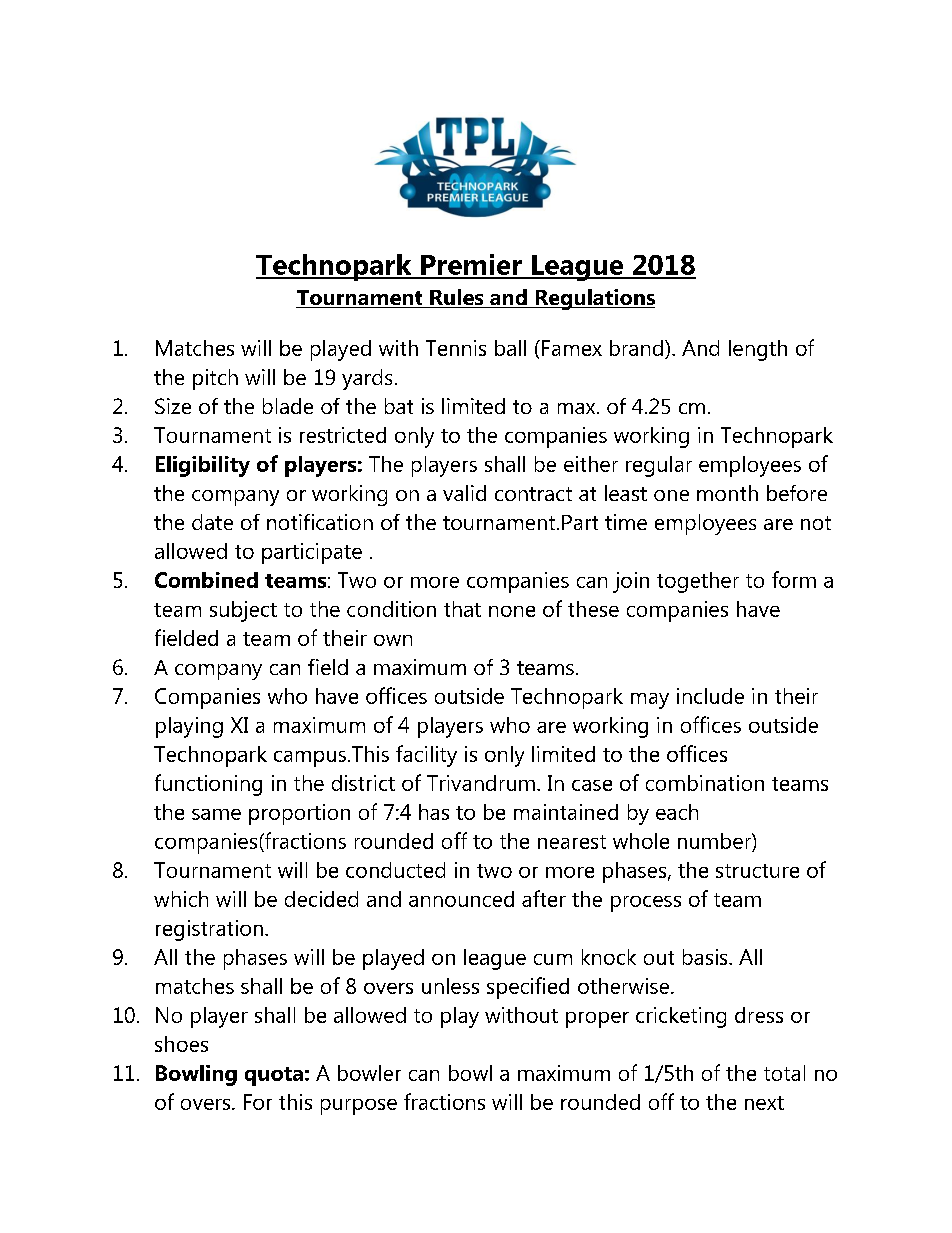 Image resolution: width=952 pixels, height=1233 pixels. What do you see at coordinates (212, 522) in the document?
I see `date` at bounding box center [212, 522].
